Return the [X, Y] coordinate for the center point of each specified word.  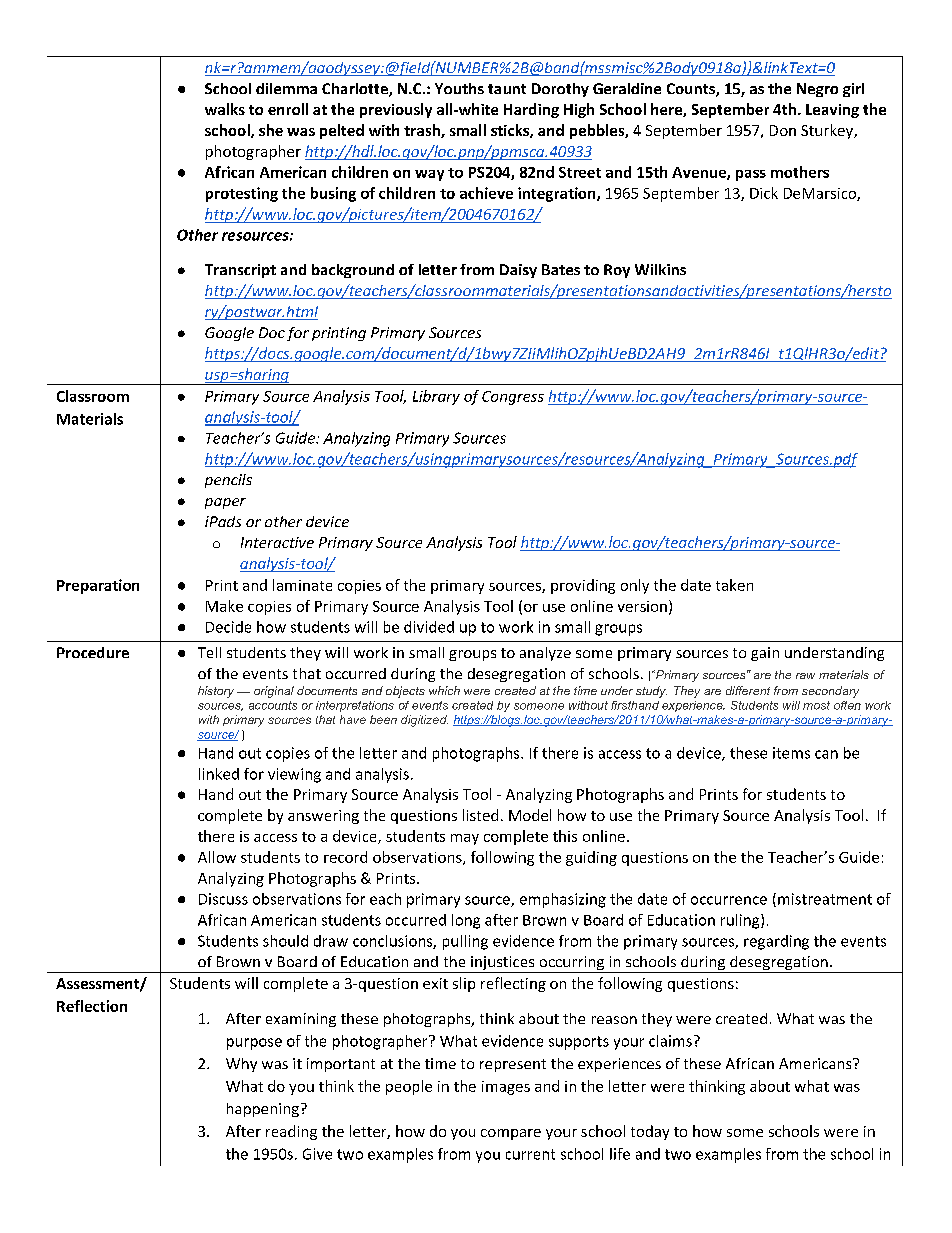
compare [511, 1134]
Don [783, 130]
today [650, 1132]
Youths [459, 88]
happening [263, 1110]
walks [225, 109]
